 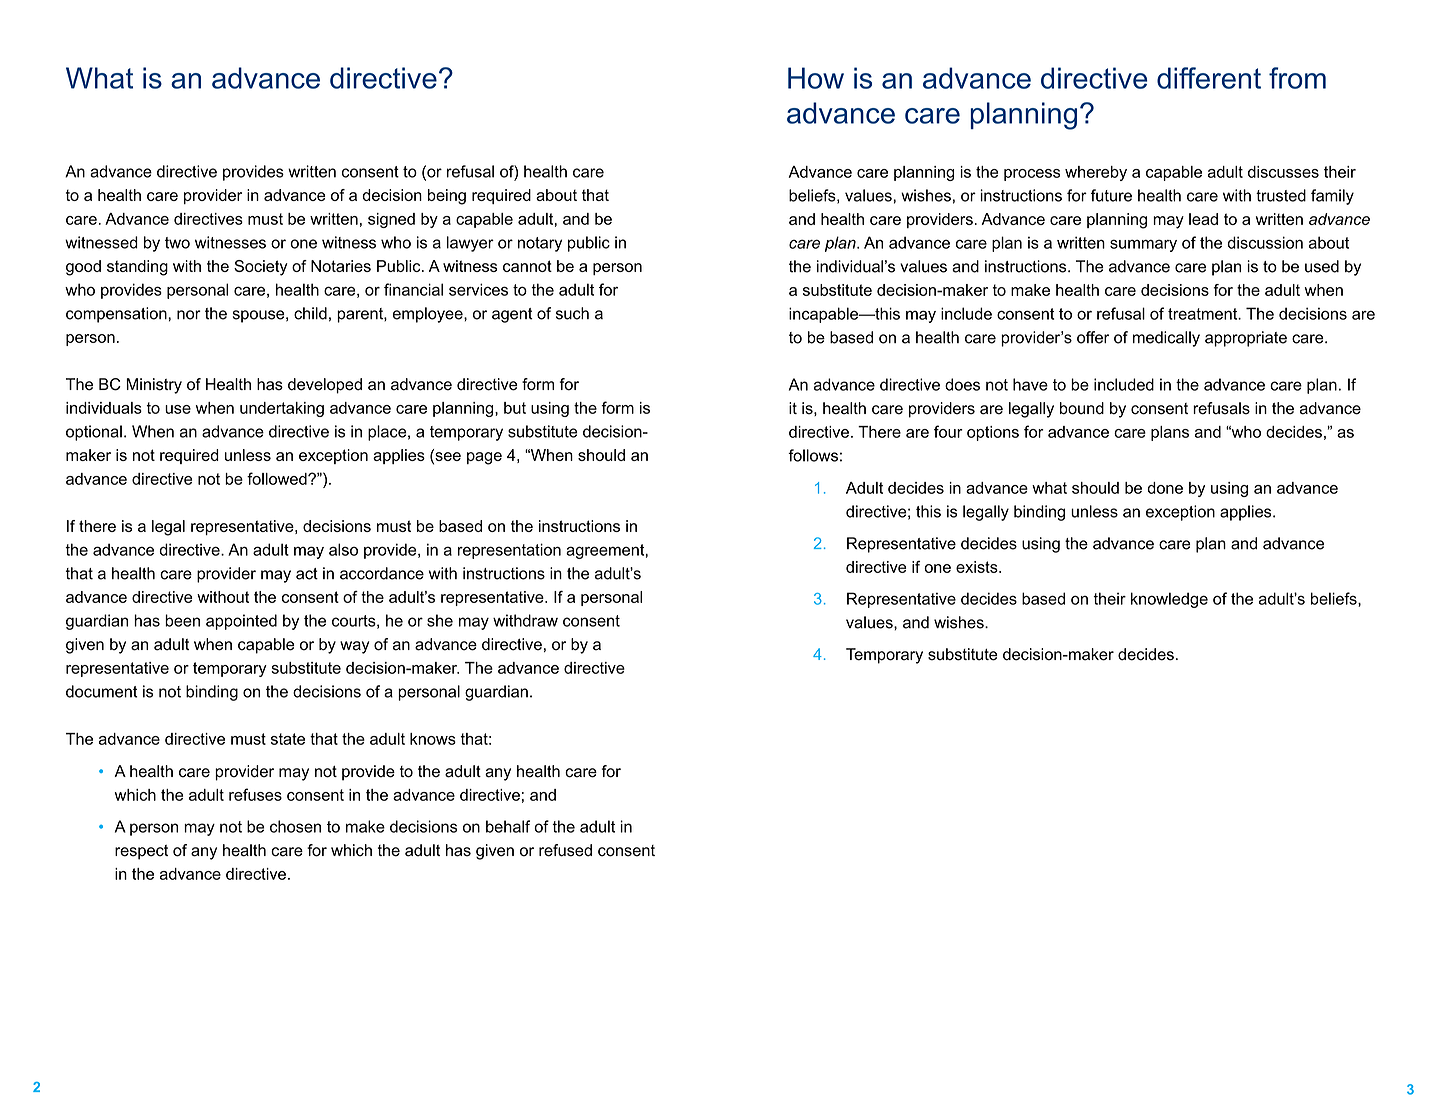 I want to click on nor, so click(x=189, y=315).
